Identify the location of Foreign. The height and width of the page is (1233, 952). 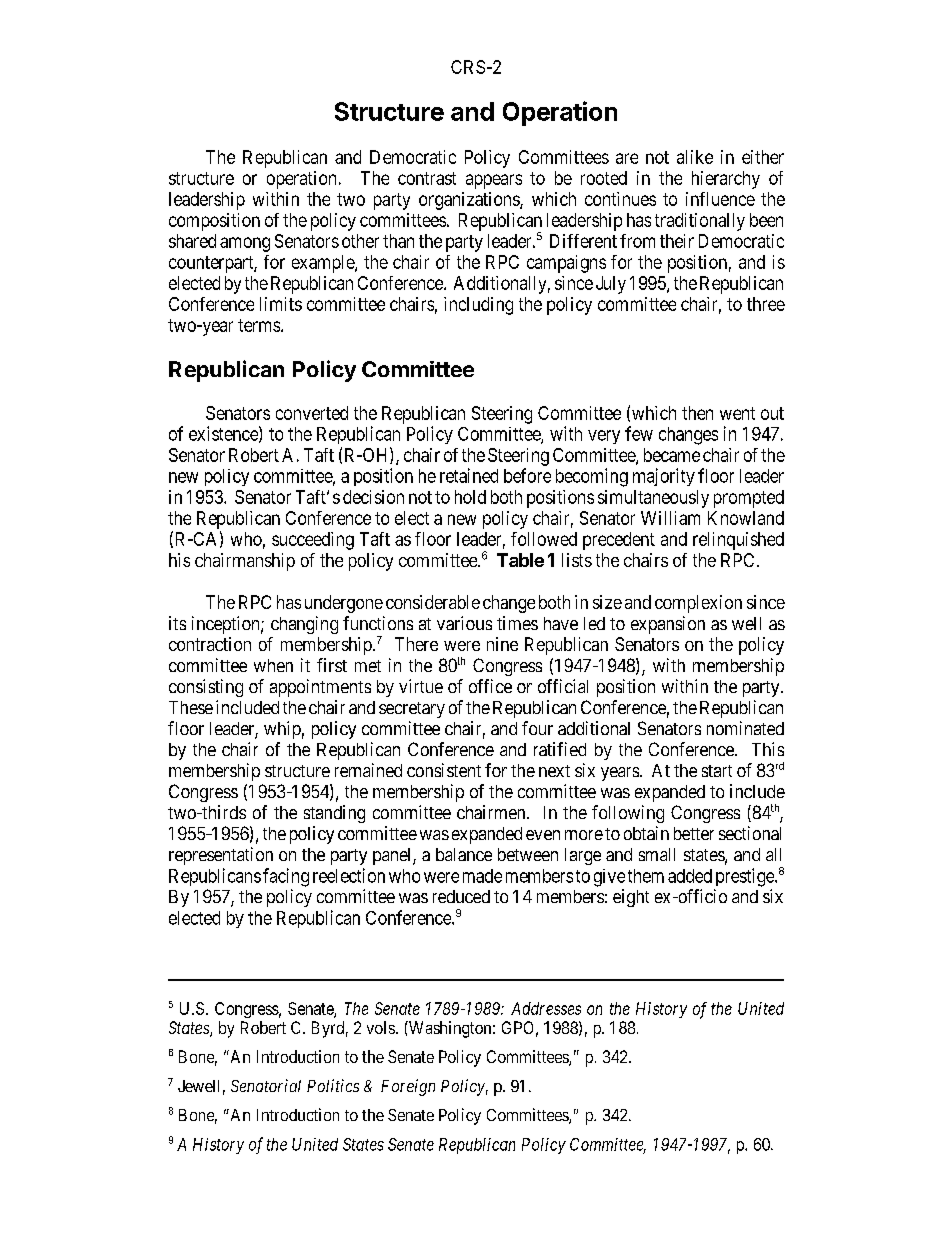
(408, 1087).
